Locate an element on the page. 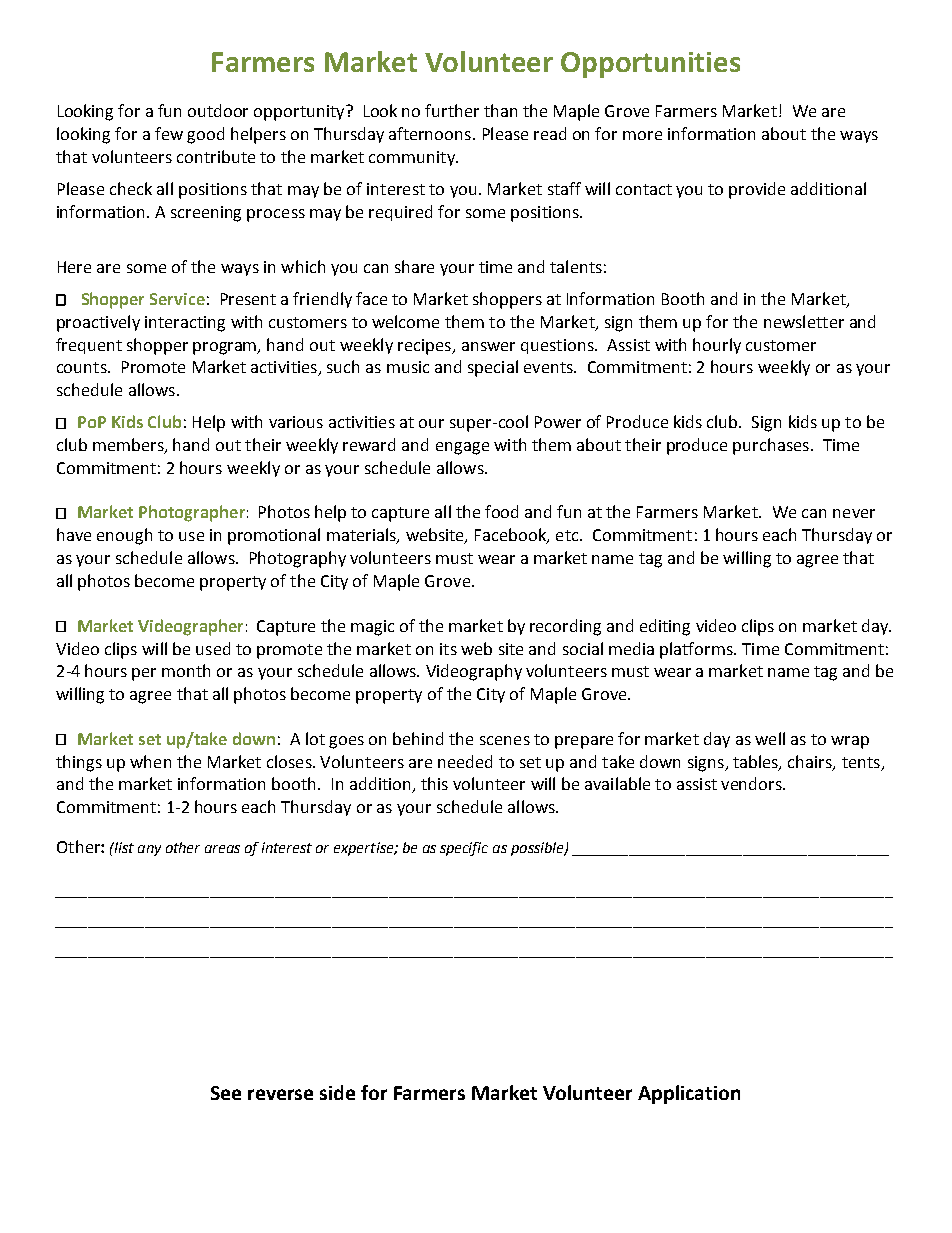 This page has width=952, height=1233. enough is located at coordinates (124, 536).
